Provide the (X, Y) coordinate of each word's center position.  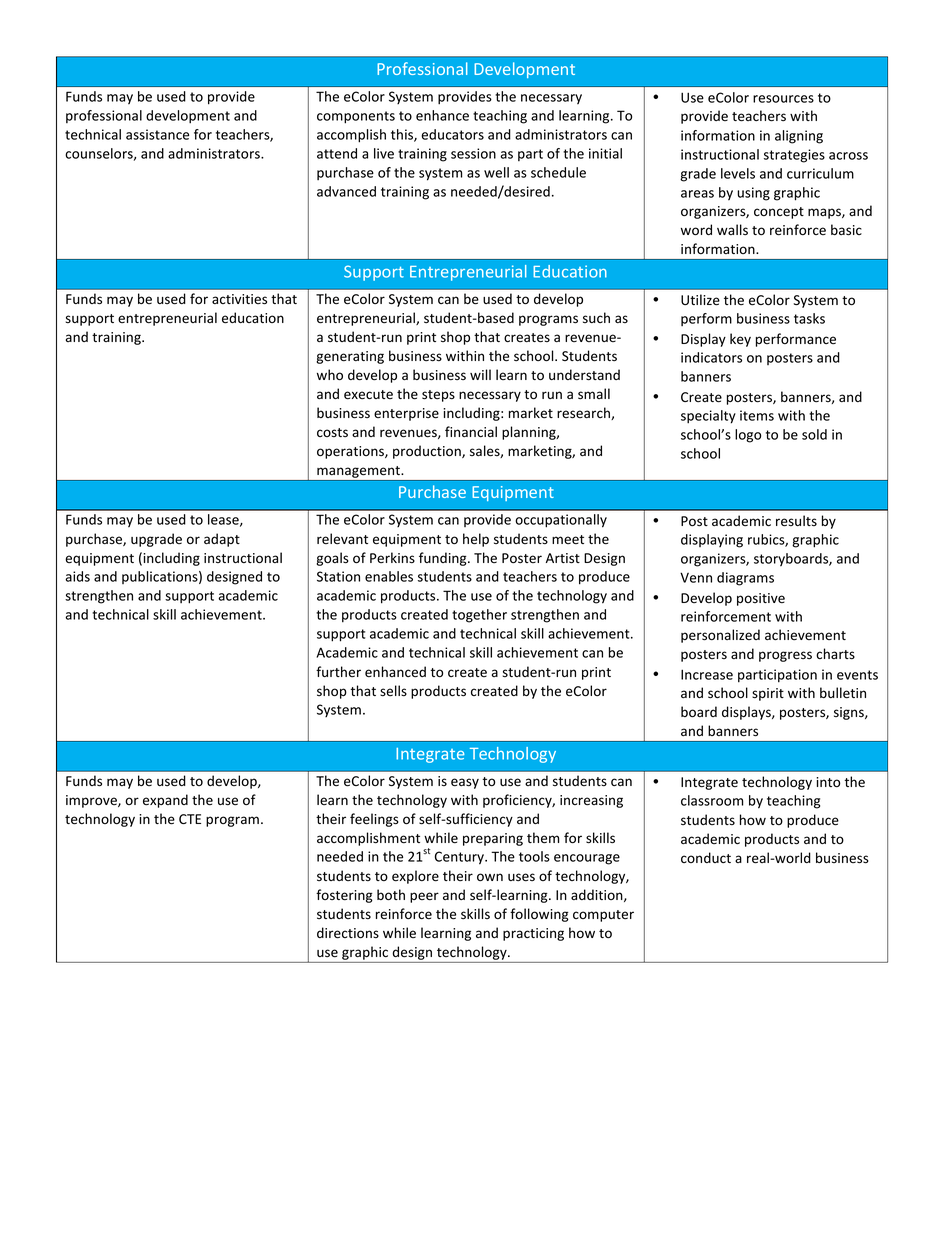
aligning (799, 137)
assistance (157, 134)
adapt (222, 540)
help (476, 540)
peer (424, 897)
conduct (706, 857)
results (796, 521)
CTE (190, 819)
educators (452, 134)
